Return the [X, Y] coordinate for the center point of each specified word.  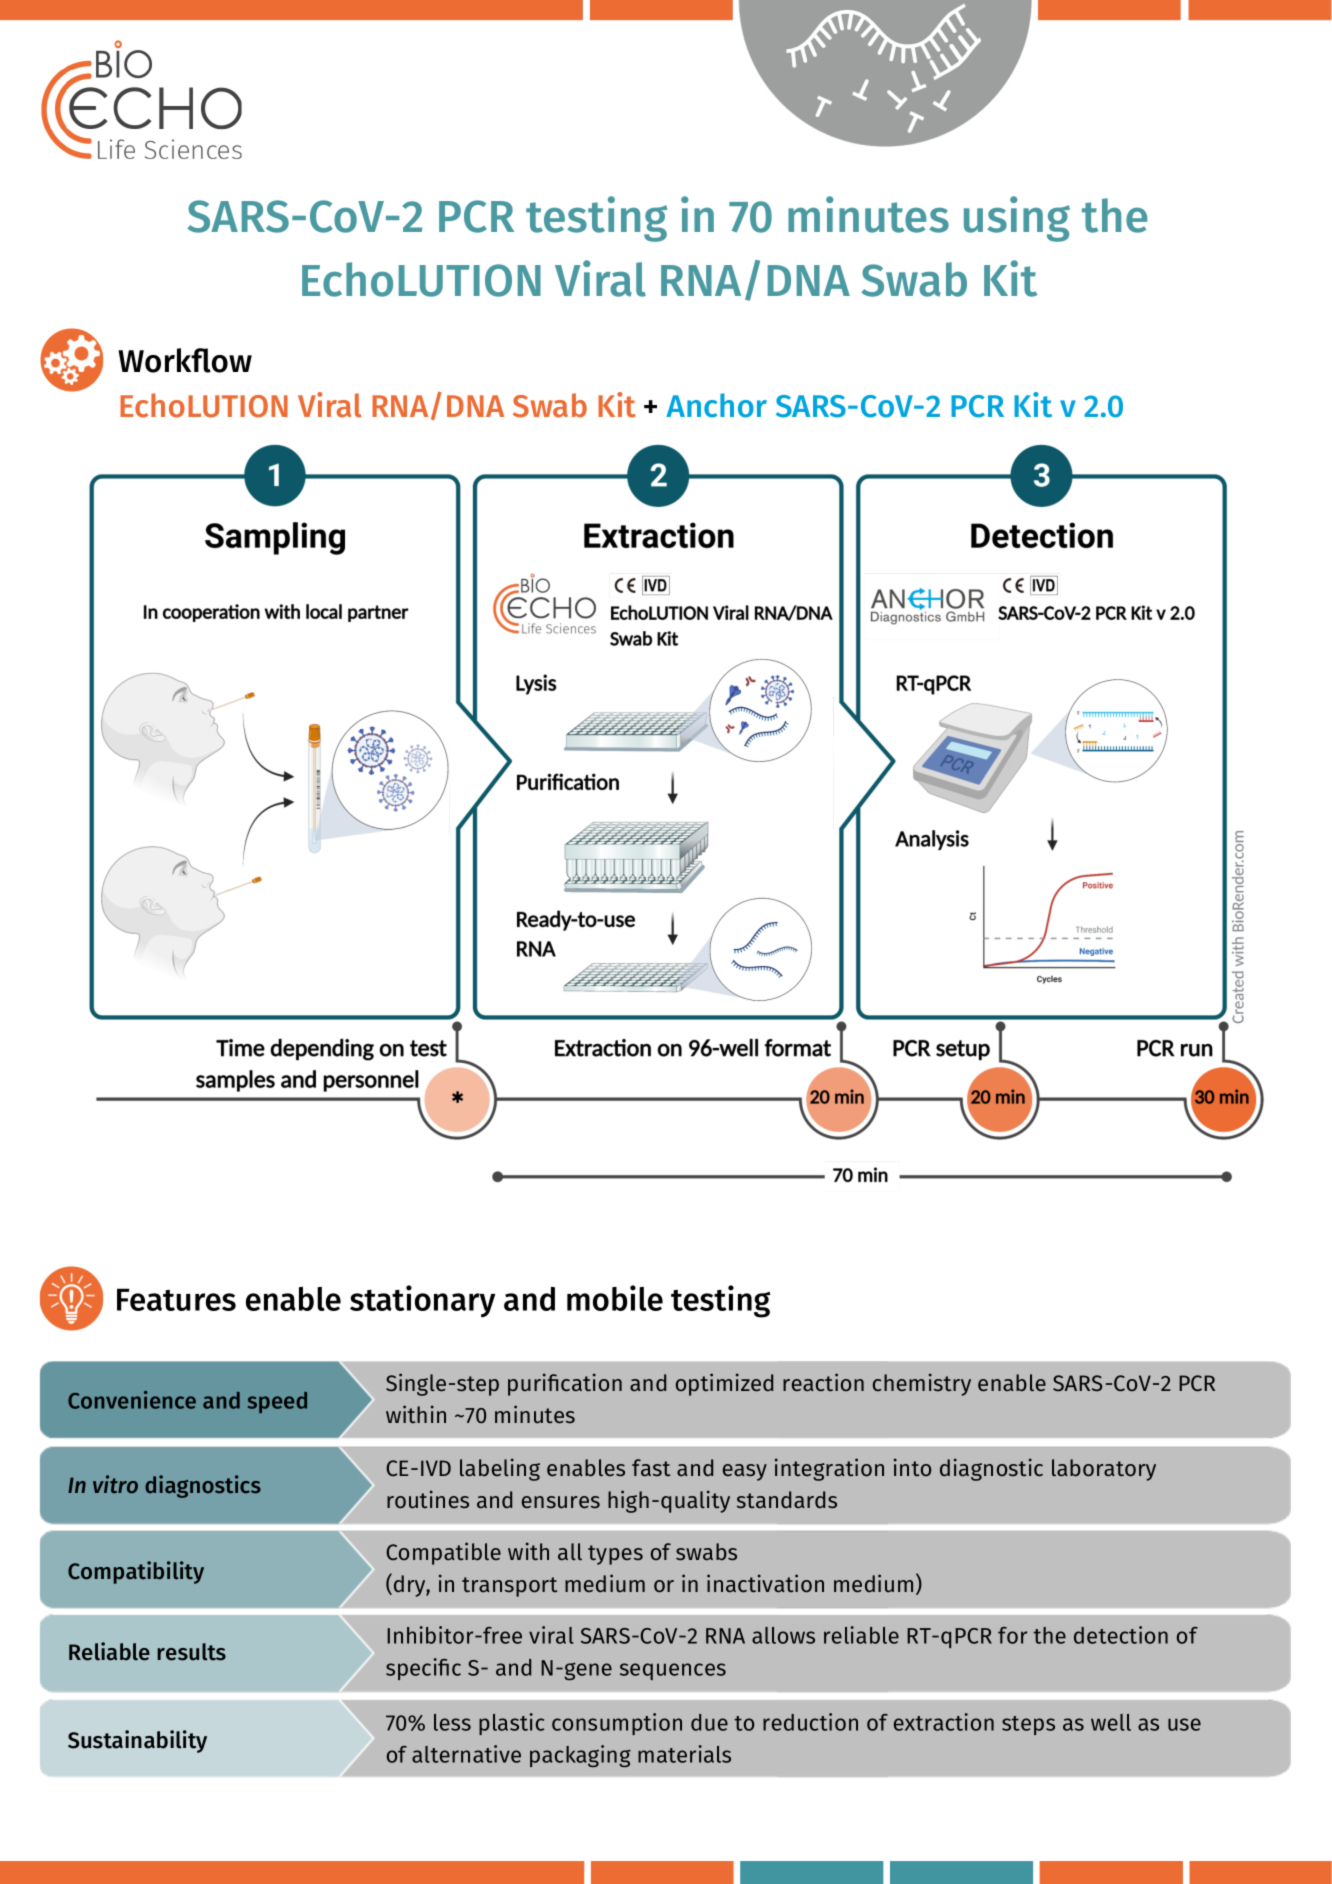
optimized [724, 1384]
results [191, 1652]
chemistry [922, 1384]
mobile [615, 1298]
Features [176, 1299]
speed [277, 1402]
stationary [422, 1301]
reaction [823, 1382]
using [1017, 219]
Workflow [185, 360]
